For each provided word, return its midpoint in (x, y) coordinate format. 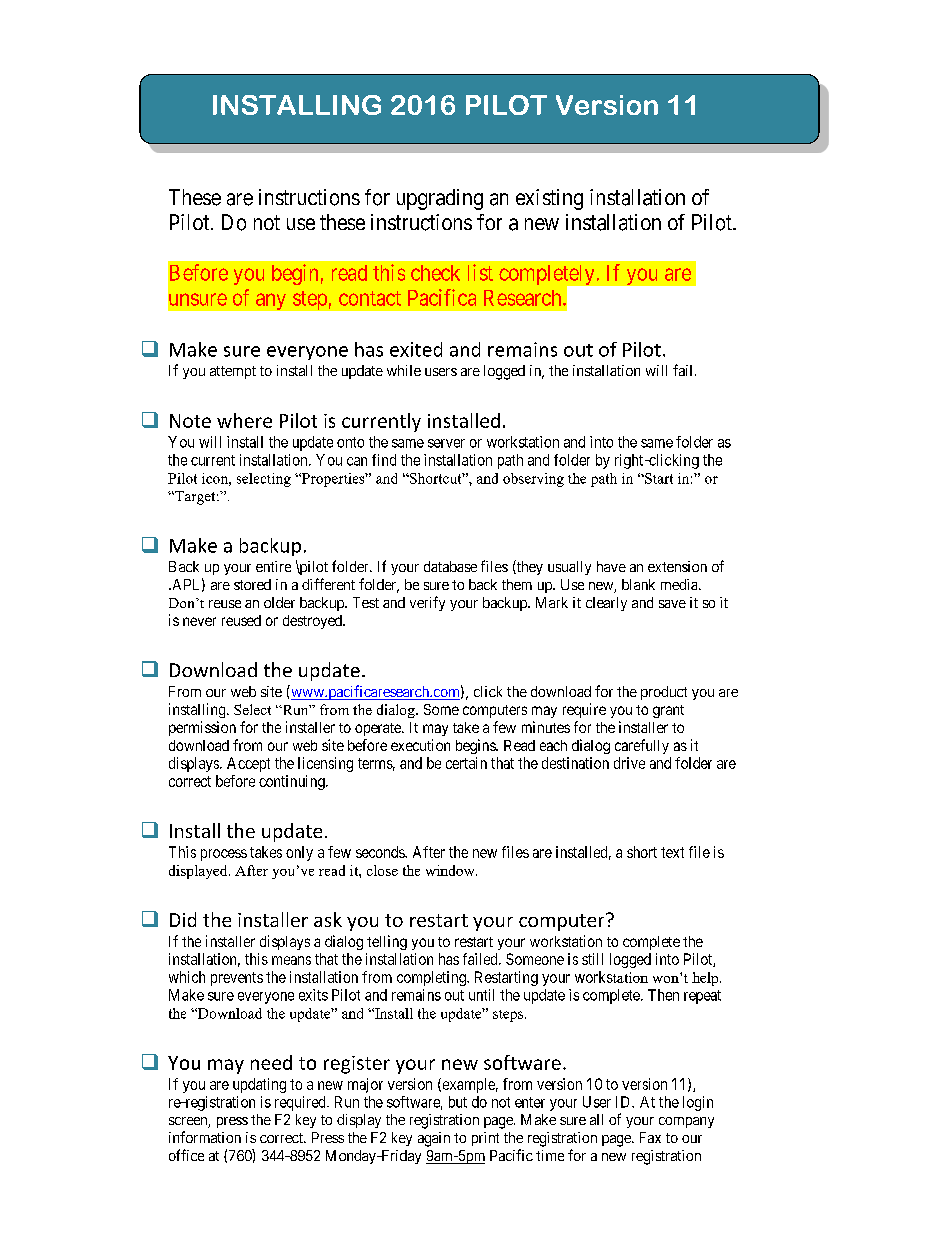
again (434, 1139)
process (224, 855)
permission (202, 728)
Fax (650, 1137)
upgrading (440, 199)
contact (370, 298)
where (244, 420)
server (446, 443)
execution (420, 745)
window (451, 870)
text (672, 852)
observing (533, 480)
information (205, 1137)
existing (549, 199)
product (664, 693)
